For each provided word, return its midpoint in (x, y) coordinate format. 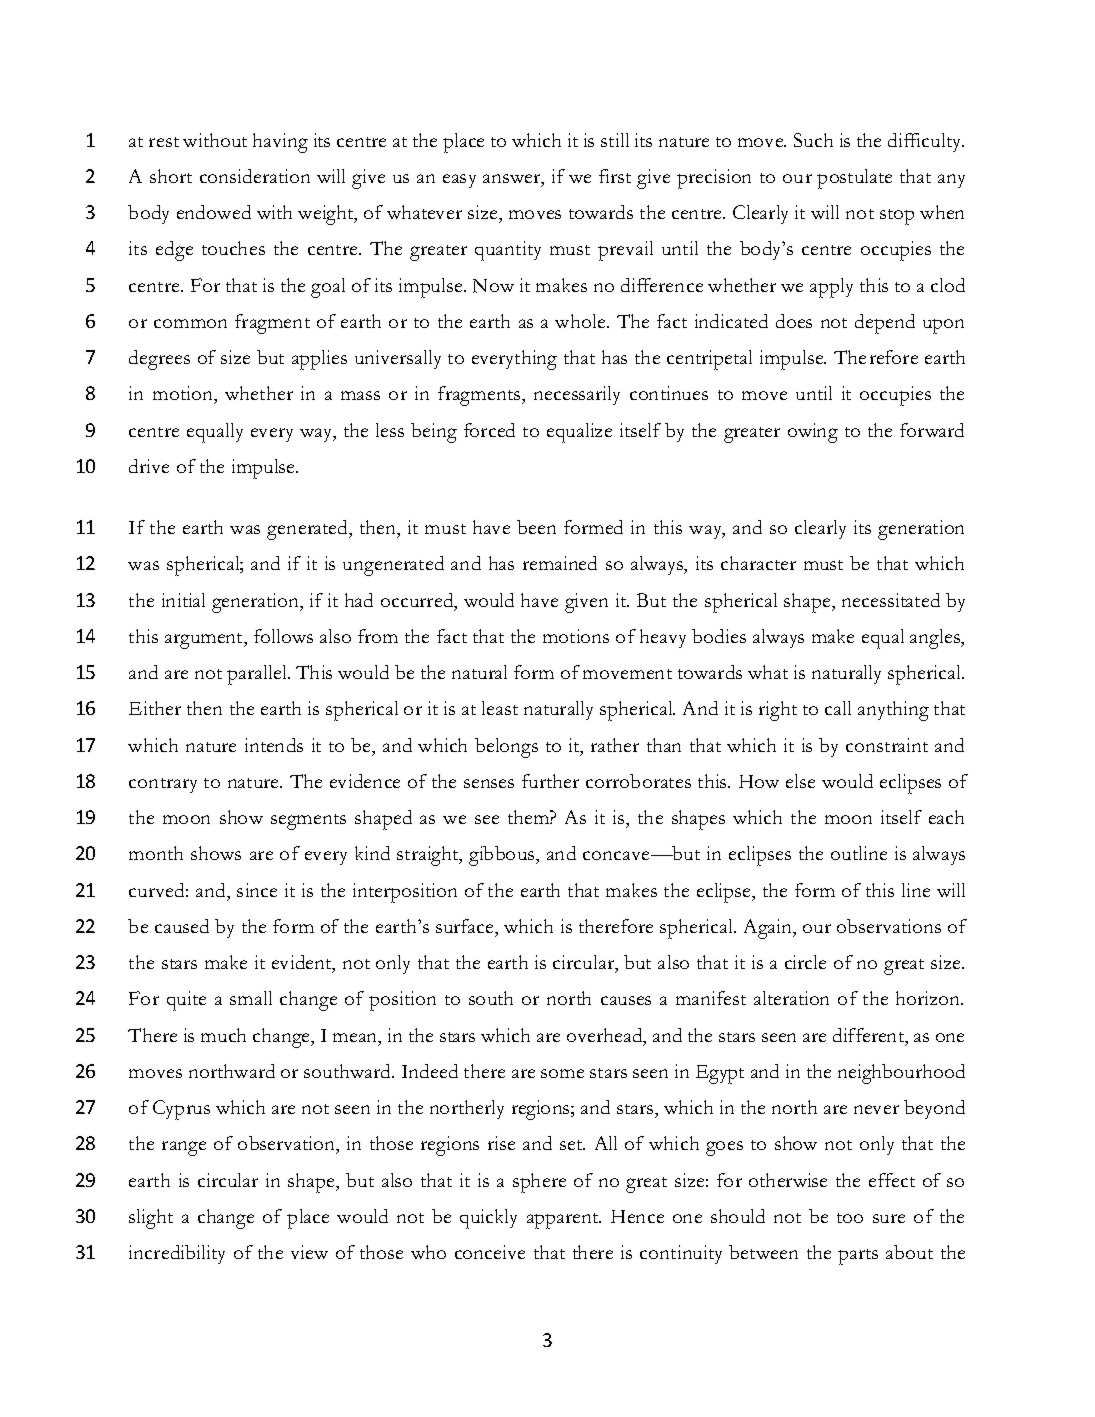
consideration (255, 176)
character (758, 563)
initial (183, 600)
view (309, 1252)
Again (769, 929)
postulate (854, 179)
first (615, 176)
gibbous (503, 856)
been (536, 527)
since (257, 890)
